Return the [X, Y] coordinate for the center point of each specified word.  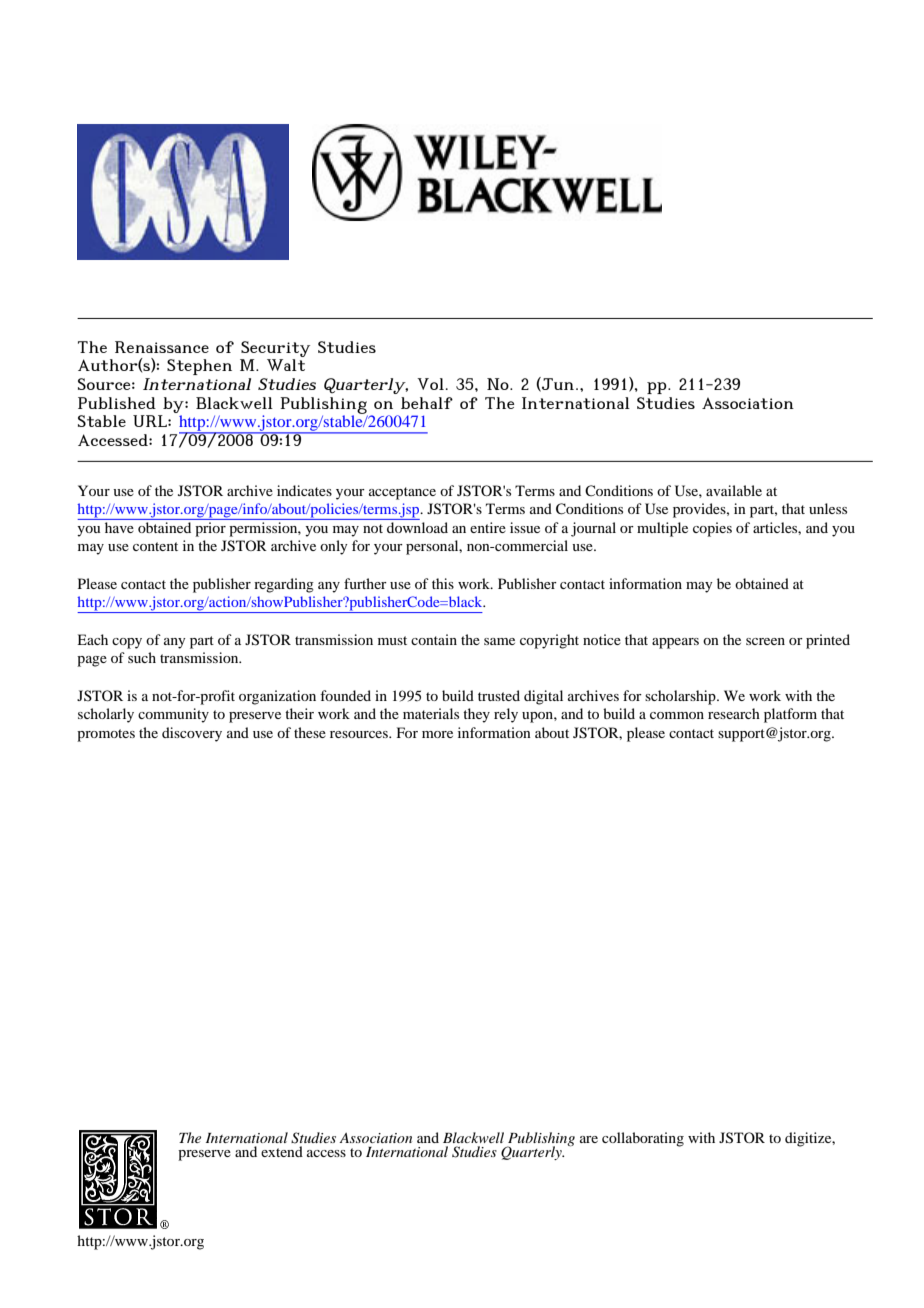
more [437, 734]
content [155, 546]
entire [488, 527]
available [734, 490]
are [589, 1139]
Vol [430, 384]
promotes [106, 735]
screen [765, 641]
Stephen [199, 367]
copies [712, 529]
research [734, 713]
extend [282, 1151]
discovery [192, 734]
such [142, 657]
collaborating [643, 1139]
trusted [499, 695]
